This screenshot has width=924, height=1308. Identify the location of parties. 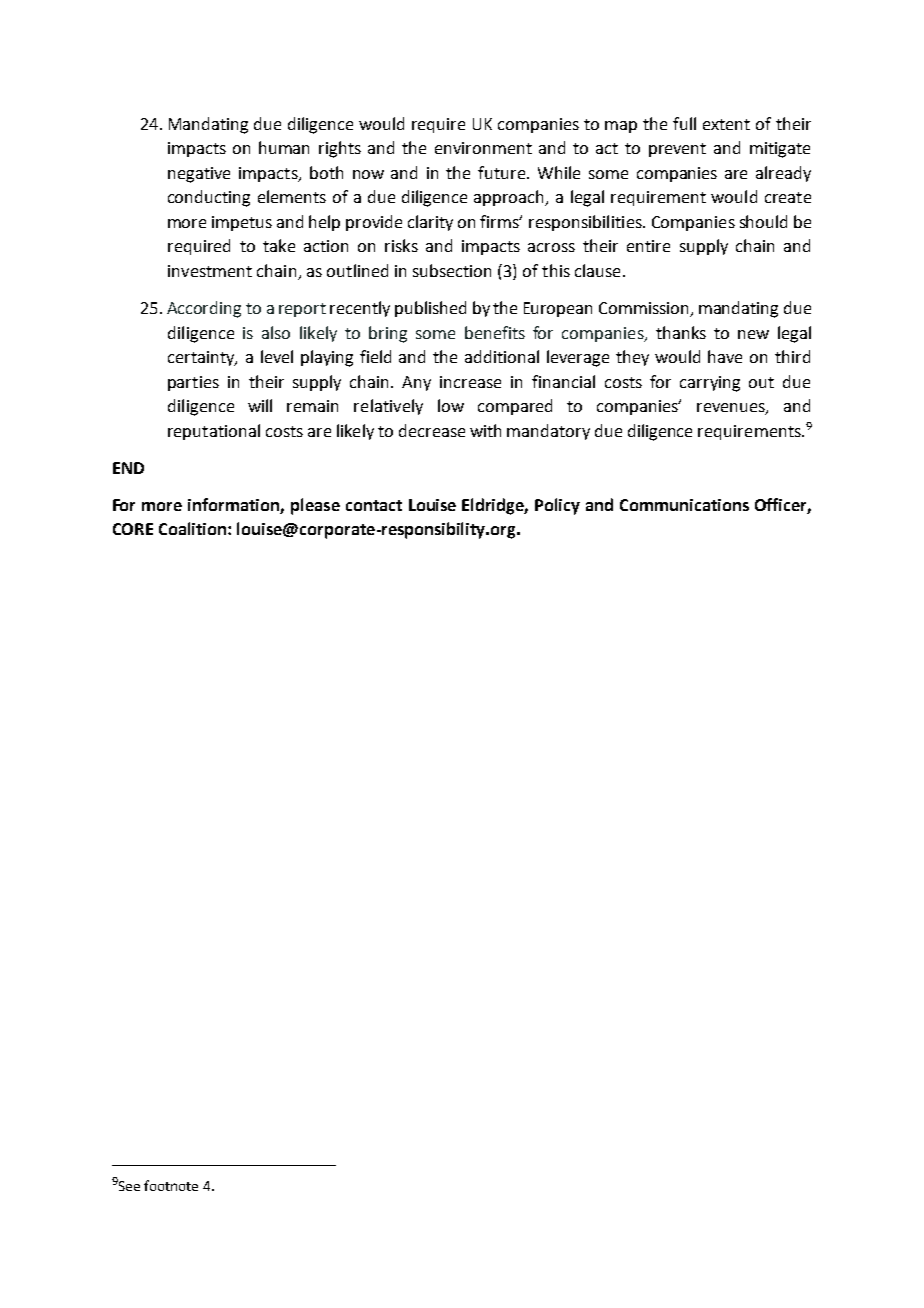
(193, 383).
